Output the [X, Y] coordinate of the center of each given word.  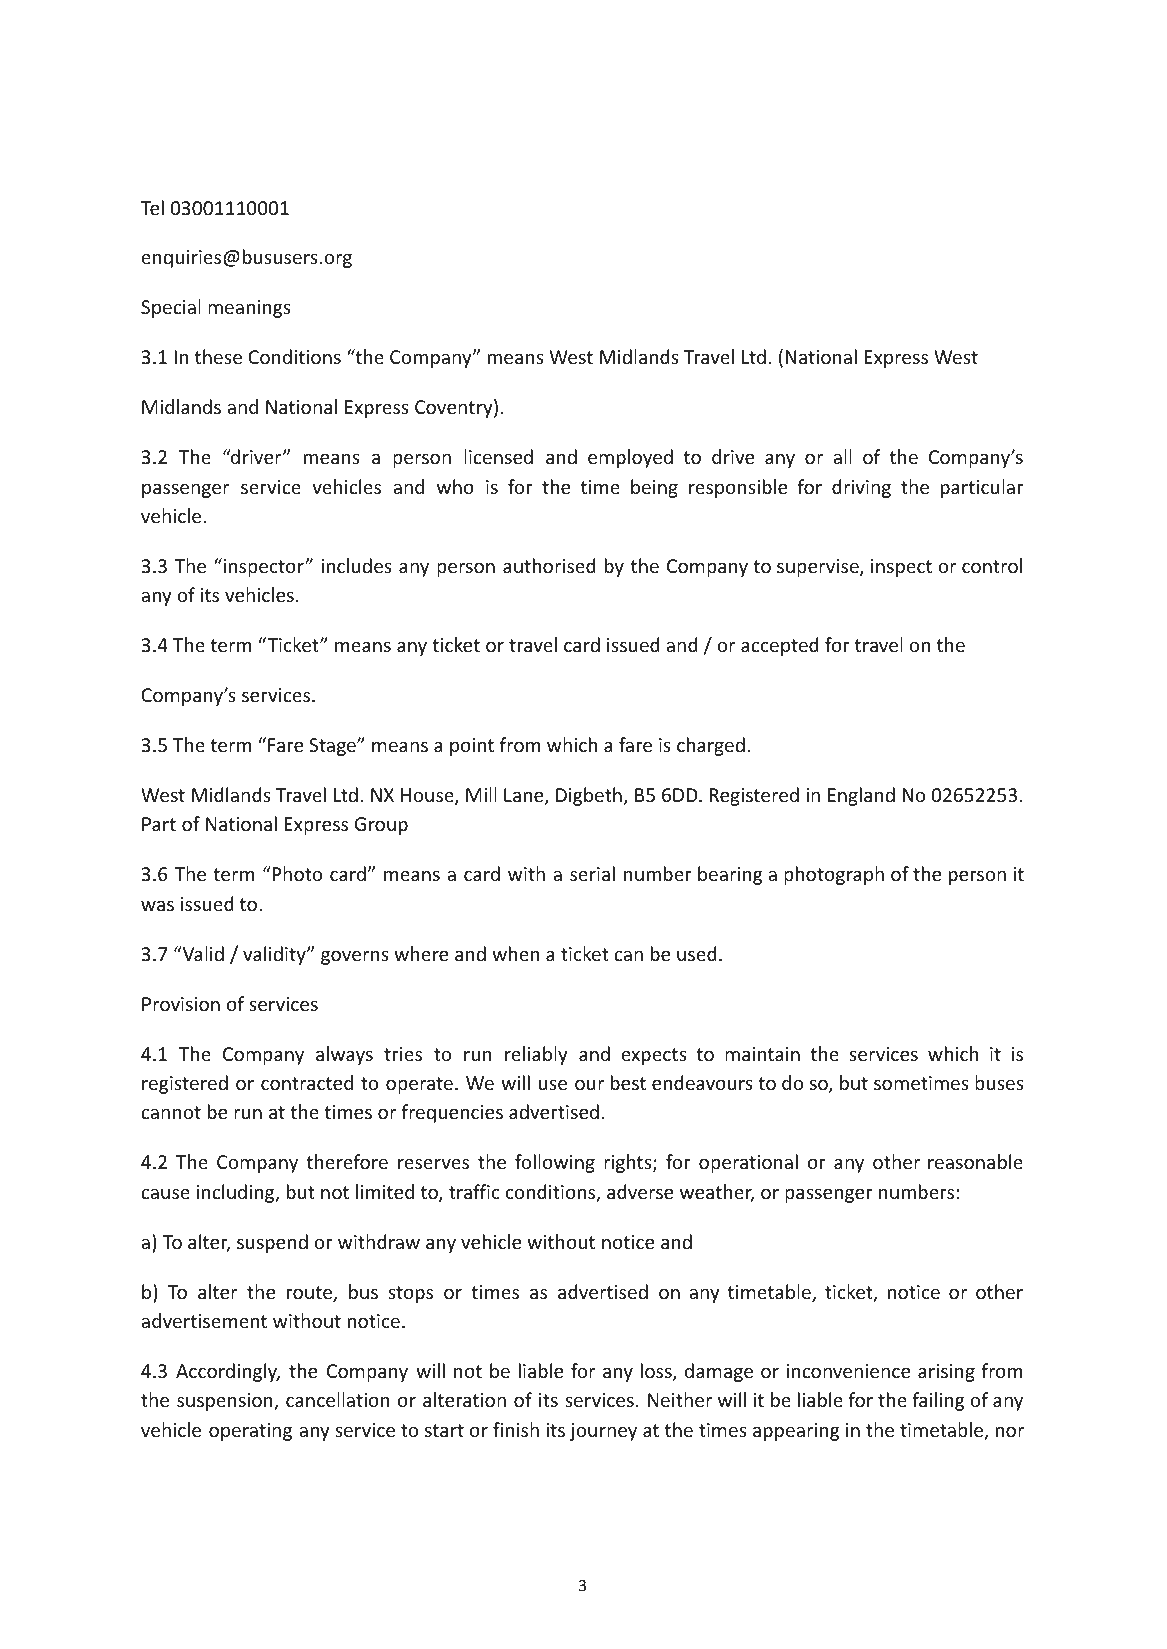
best [628, 1082]
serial [592, 873]
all [842, 456]
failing [938, 1401]
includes [356, 565]
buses [999, 1082]
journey [603, 1432]
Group [381, 826]
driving [861, 488]
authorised [549, 565]
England [861, 796]
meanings [249, 309]
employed [630, 458]
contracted [307, 1082]
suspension [226, 1402]
